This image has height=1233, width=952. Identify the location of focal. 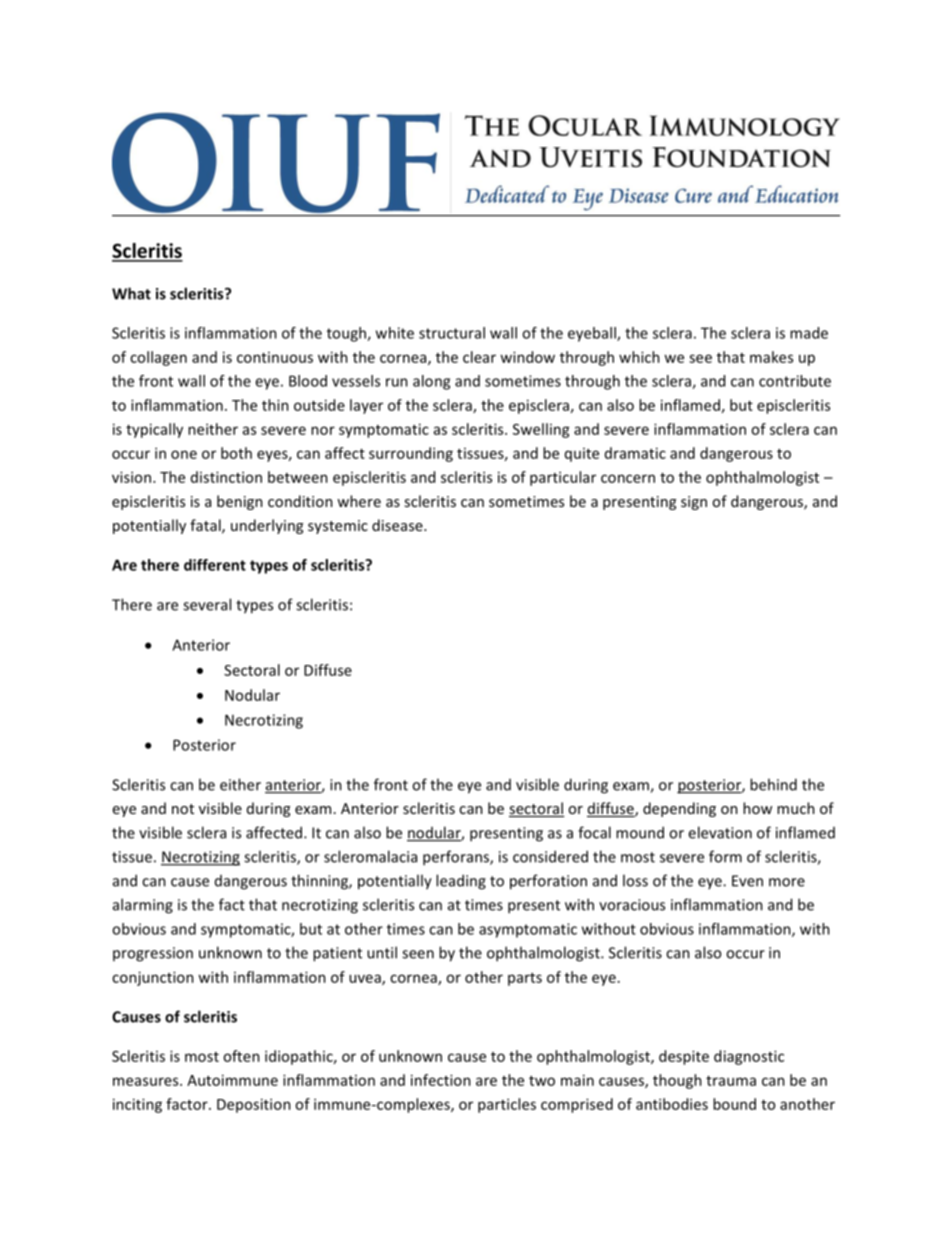
(594, 832).
